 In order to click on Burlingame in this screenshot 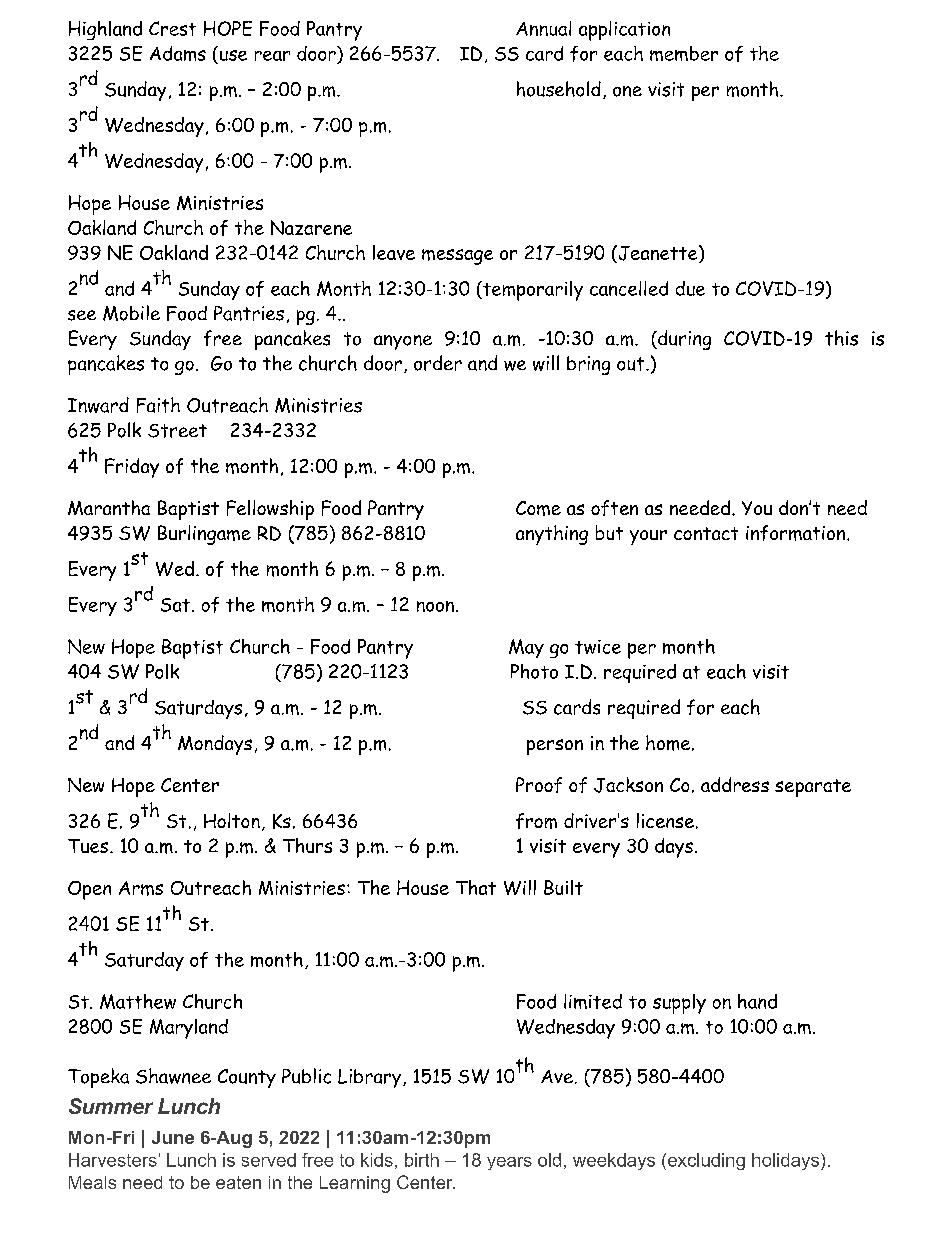, I will do `click(204, 535)`.
